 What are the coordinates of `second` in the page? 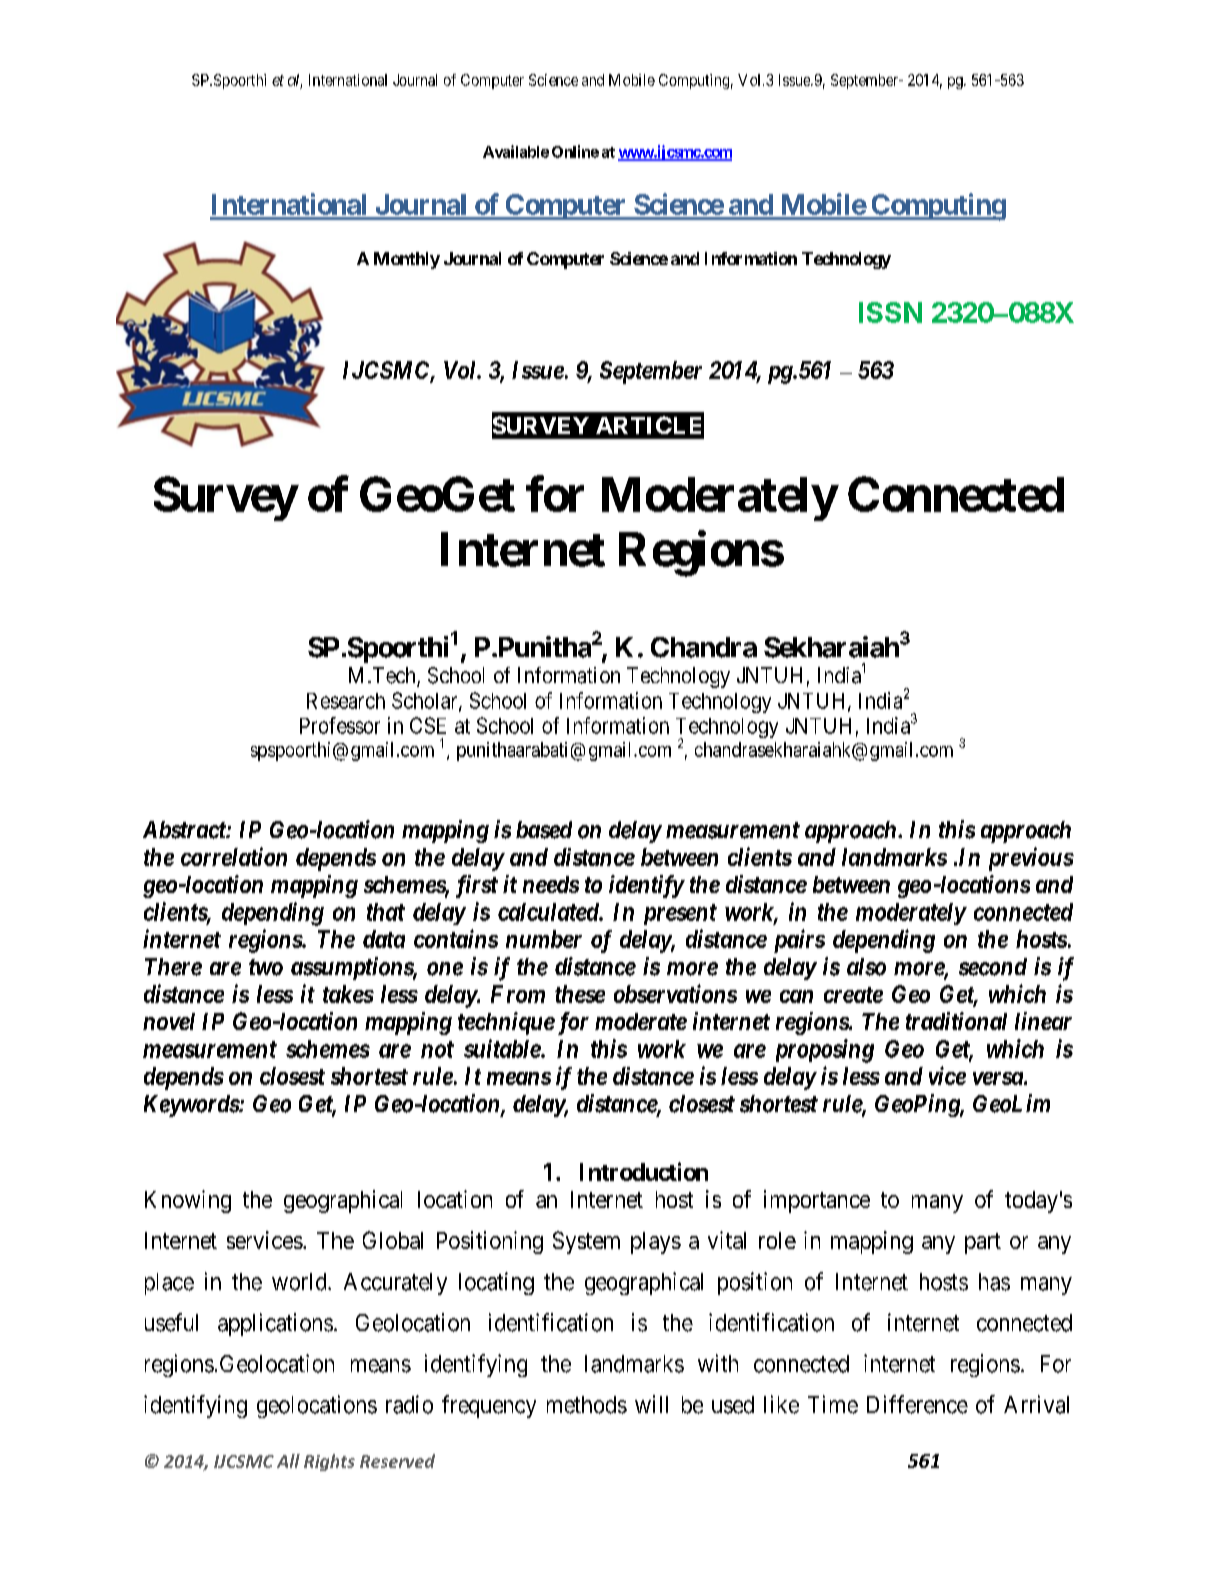 It's located at (993, 967).
